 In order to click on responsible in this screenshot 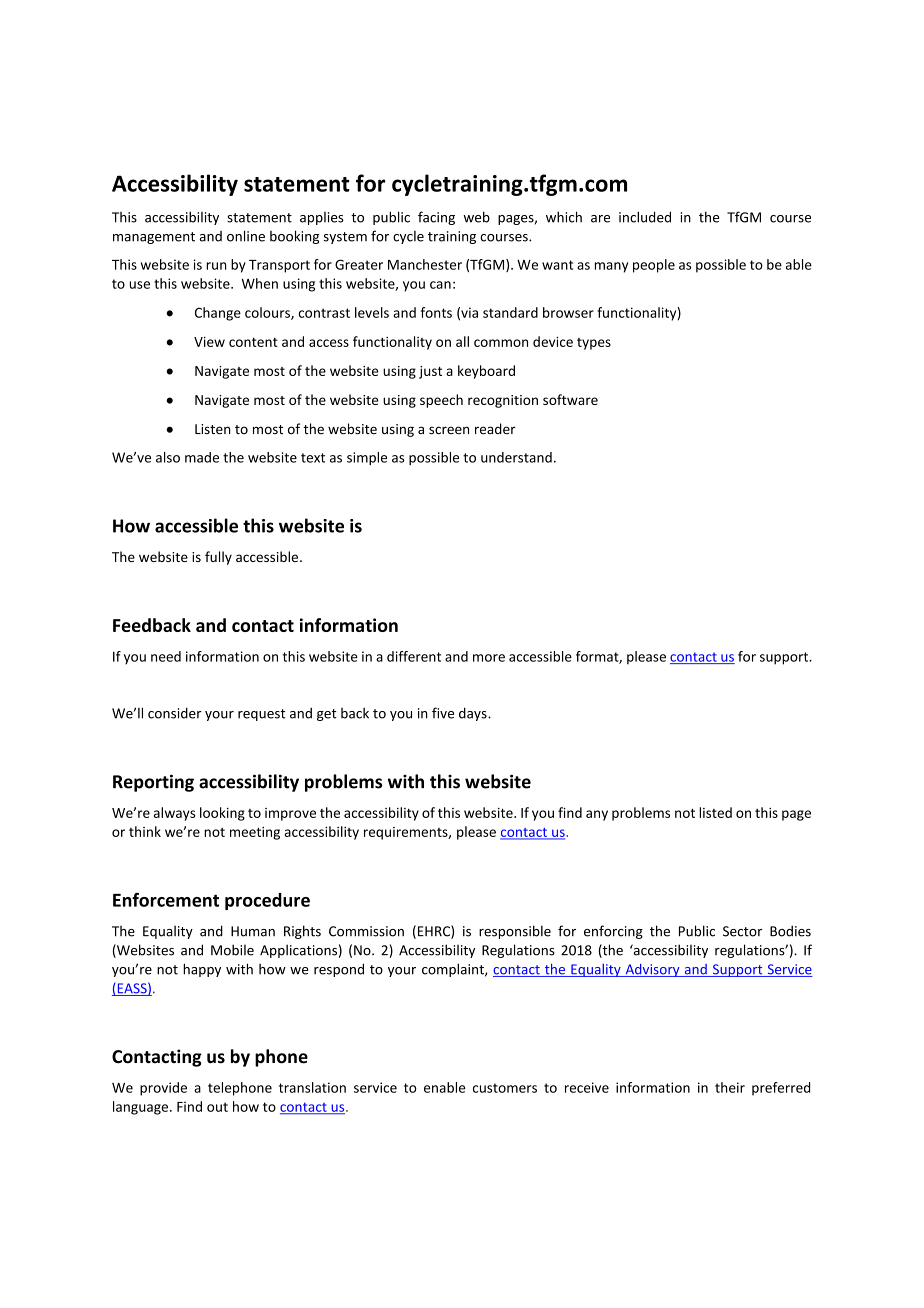, I will do `click(515, 932)`.
